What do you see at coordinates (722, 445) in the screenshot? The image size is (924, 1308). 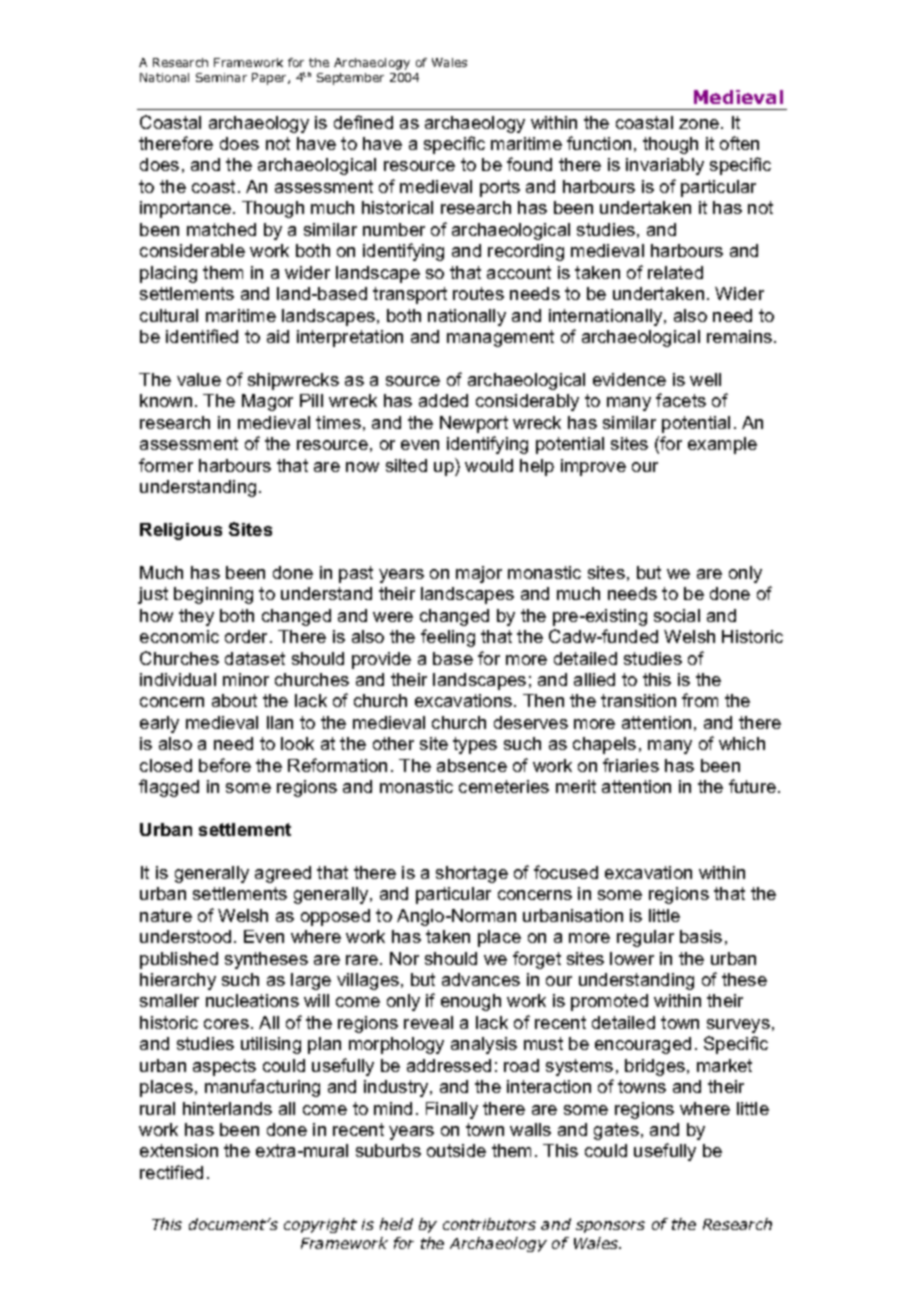 I see `example` at bounding box center [722, 445].
